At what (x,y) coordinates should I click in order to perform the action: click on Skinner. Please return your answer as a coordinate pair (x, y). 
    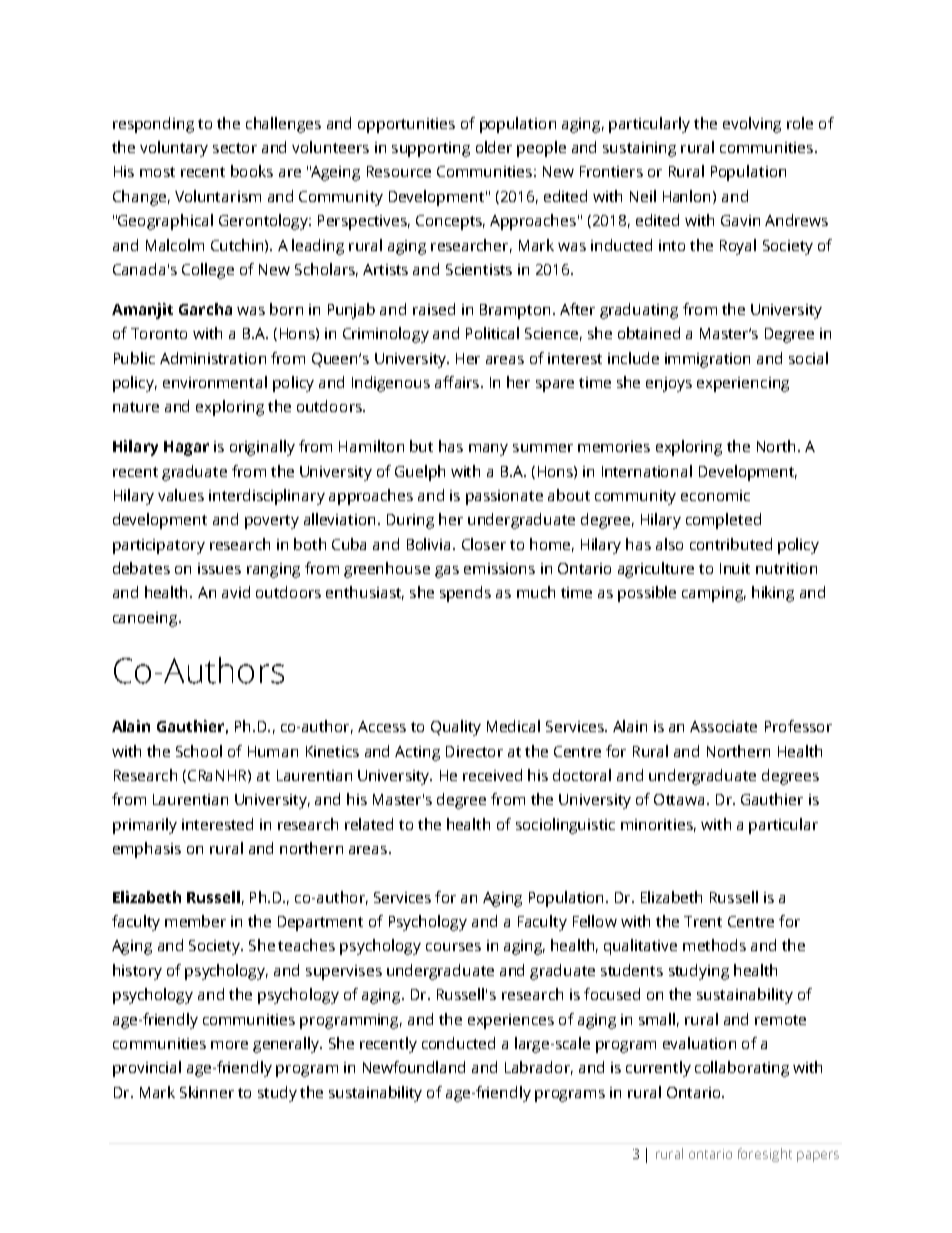
    Looking at the image, I should click on (207, 1092).
